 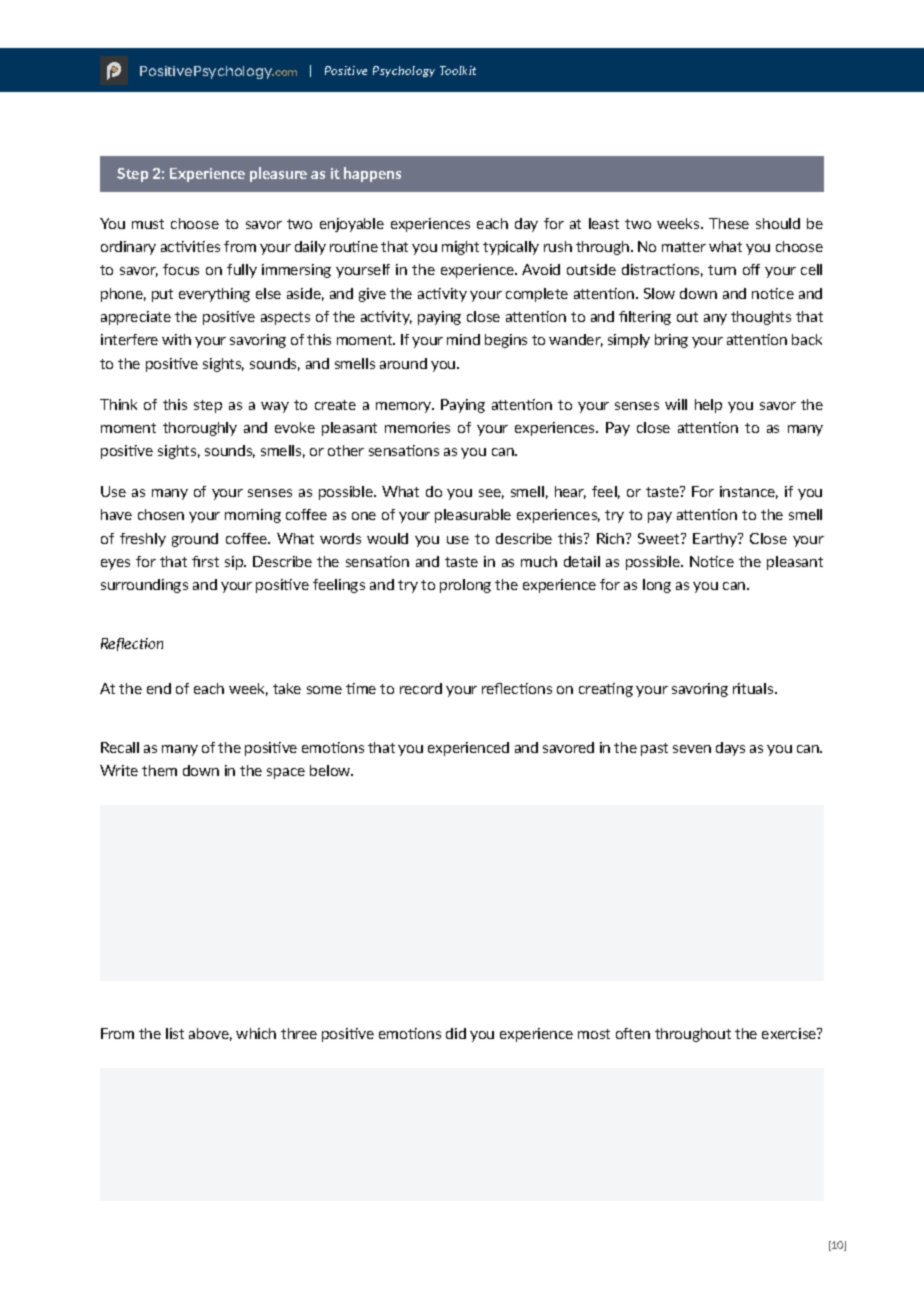 I want to click on first, so click(x=205, y=561).
